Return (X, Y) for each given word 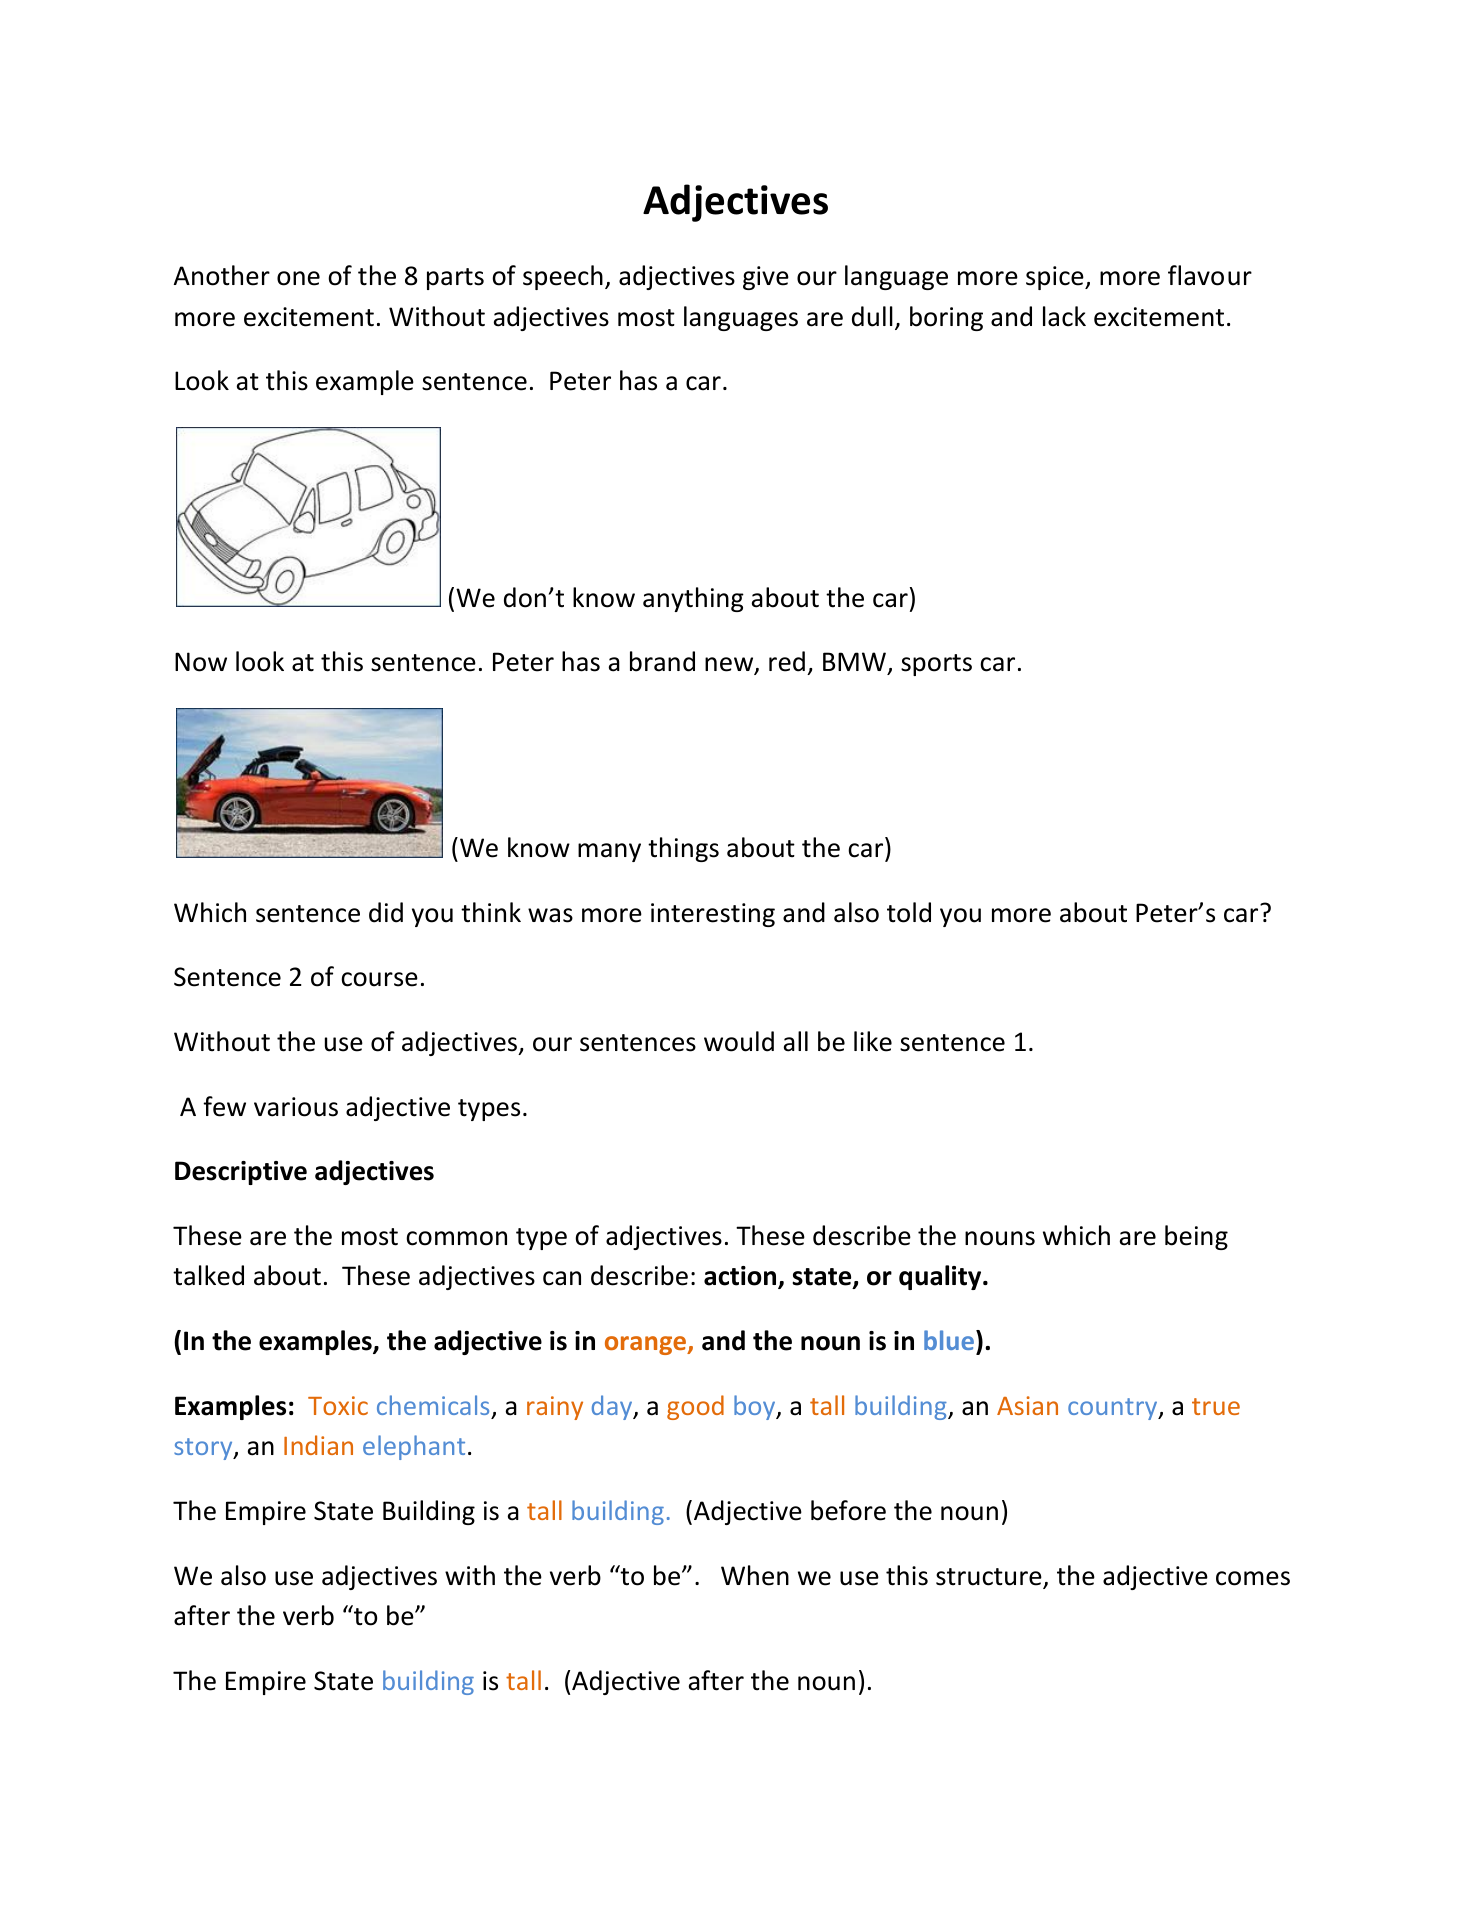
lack (1064, 316)
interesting (713, 915)
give (766, 278)
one (298, 278)
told (909, 912)
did (386, 912)
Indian (318, 1445)
